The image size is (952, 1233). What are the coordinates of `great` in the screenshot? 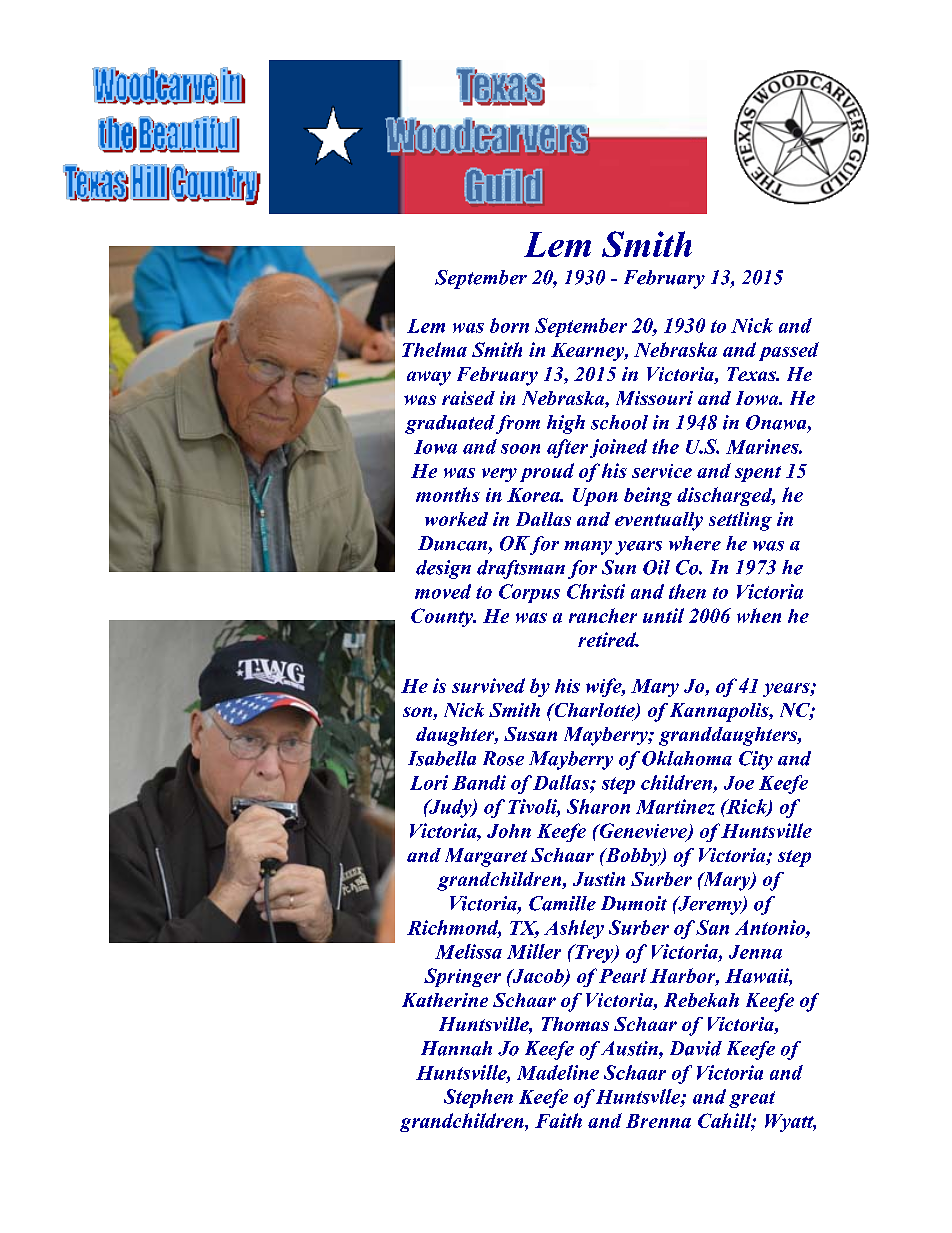 It's located at (752, 1099).
